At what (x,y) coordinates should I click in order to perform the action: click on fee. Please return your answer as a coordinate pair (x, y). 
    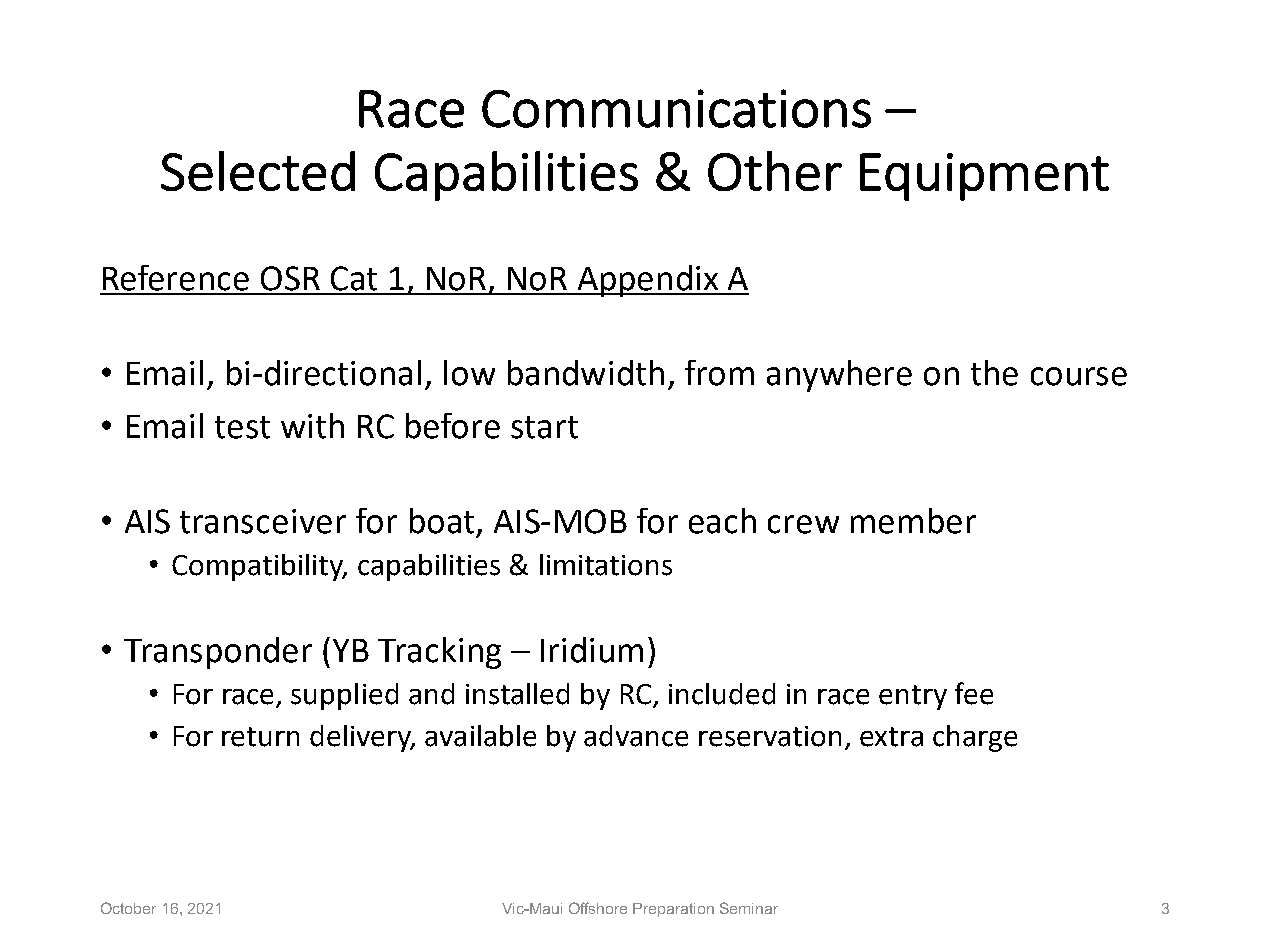
    Looking at the image, I should click on (974, 693).
